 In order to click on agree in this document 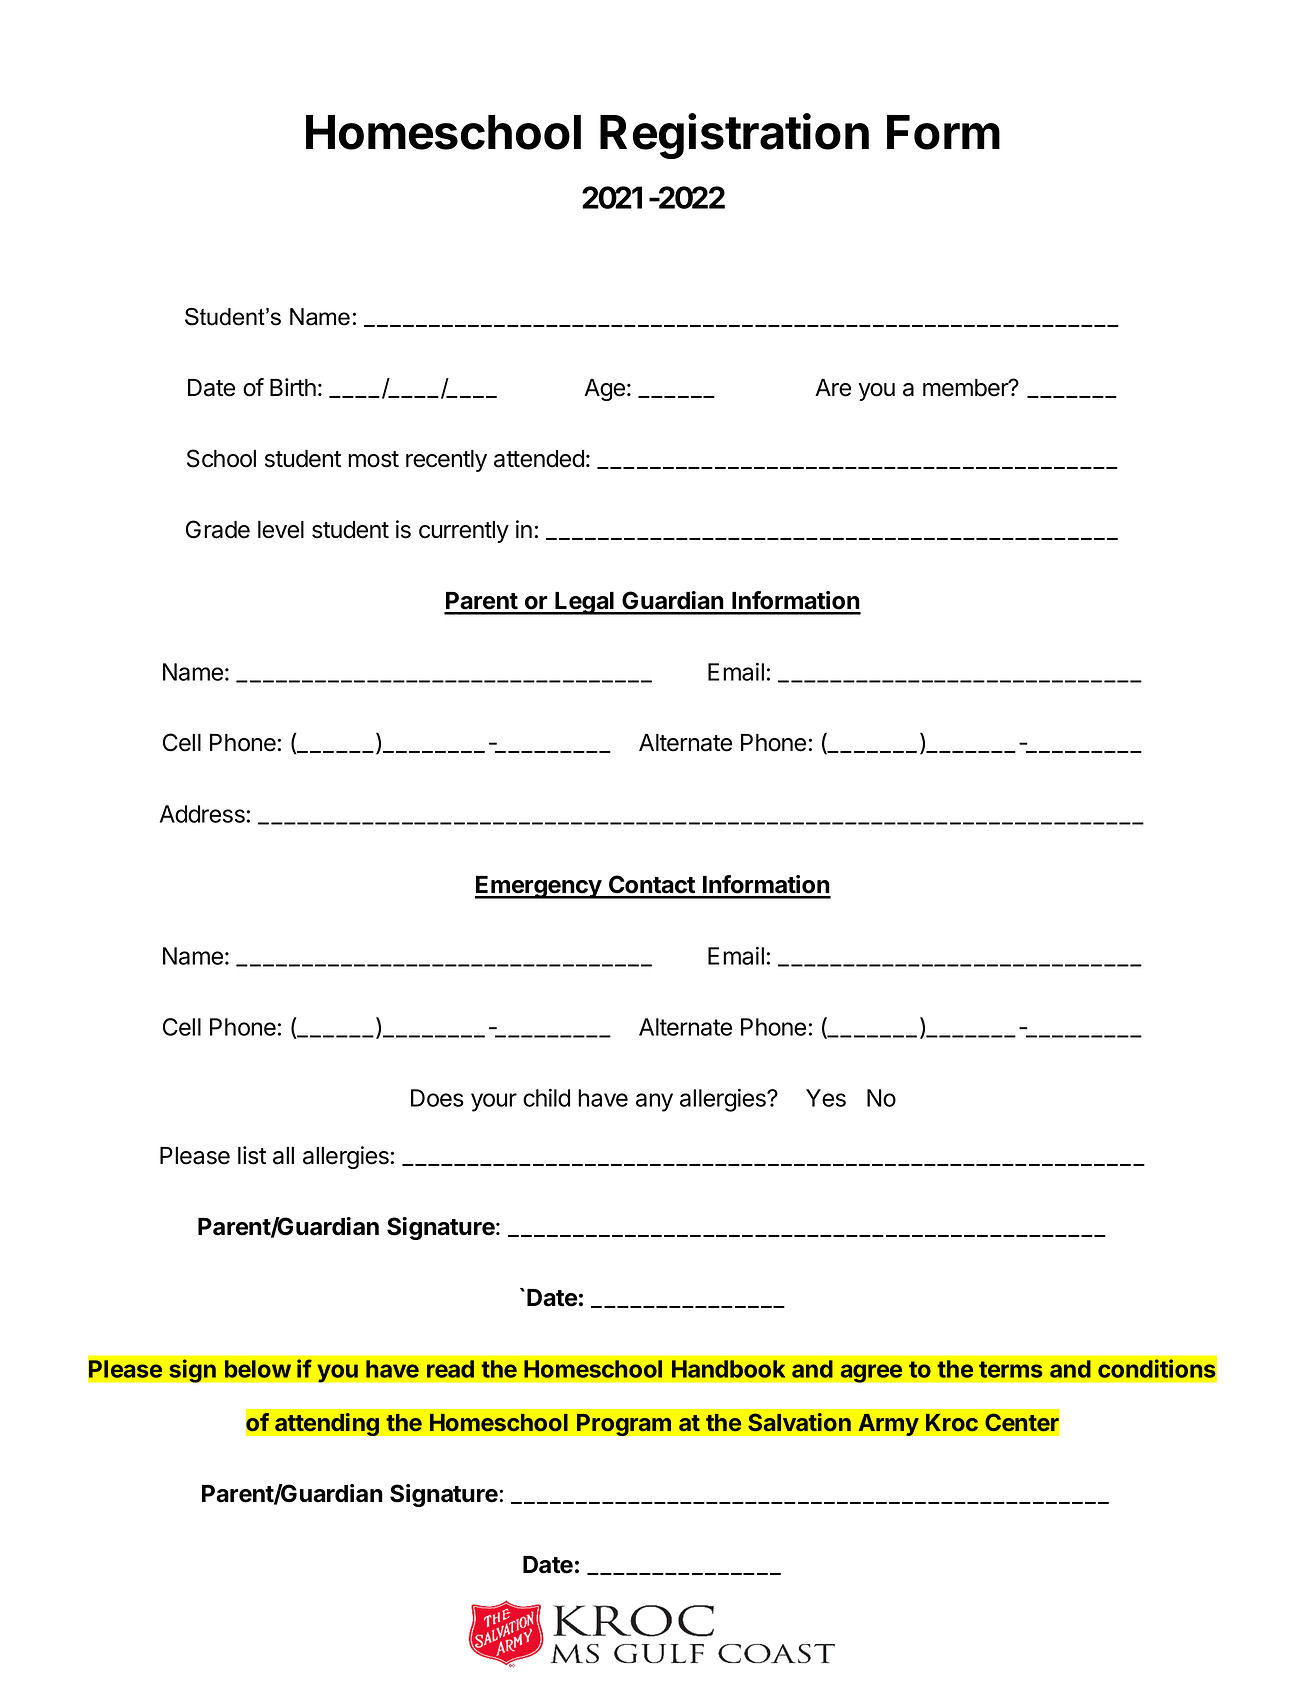, I will do `click(871, 1373)`.
